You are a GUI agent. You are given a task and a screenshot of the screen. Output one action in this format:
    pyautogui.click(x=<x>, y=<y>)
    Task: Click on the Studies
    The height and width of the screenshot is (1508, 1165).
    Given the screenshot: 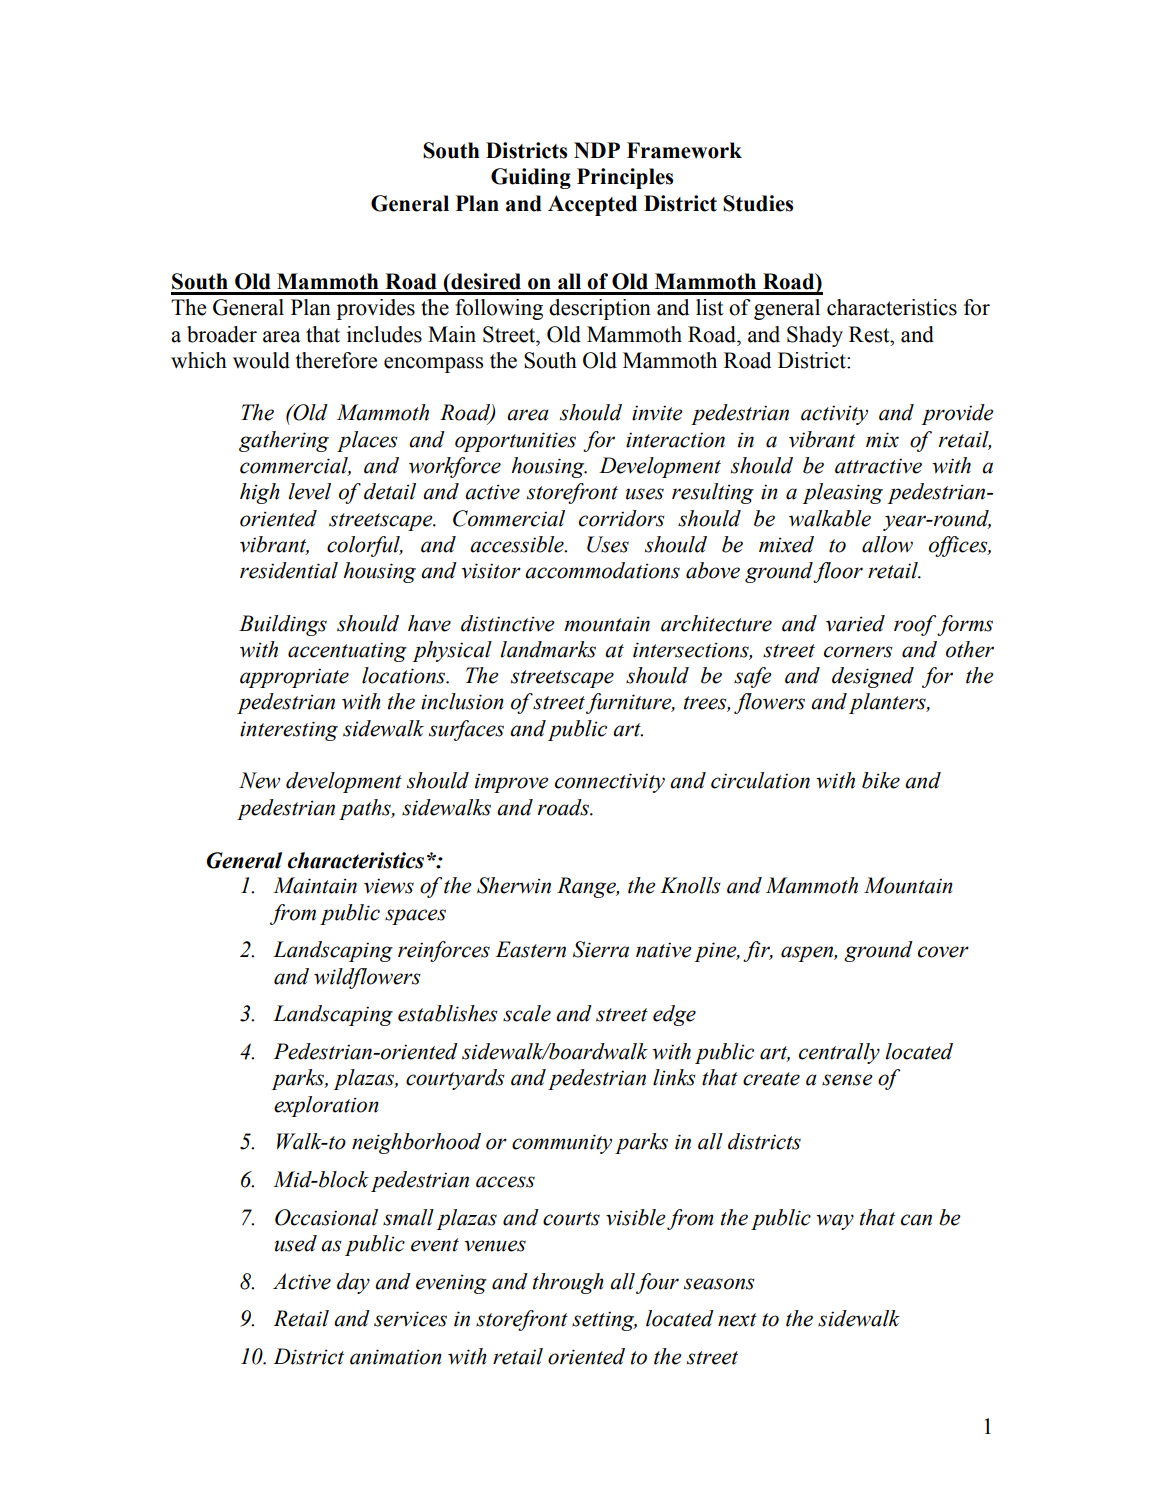 What is the action you would take?
    pyautogui.click(x=758, y=203)
